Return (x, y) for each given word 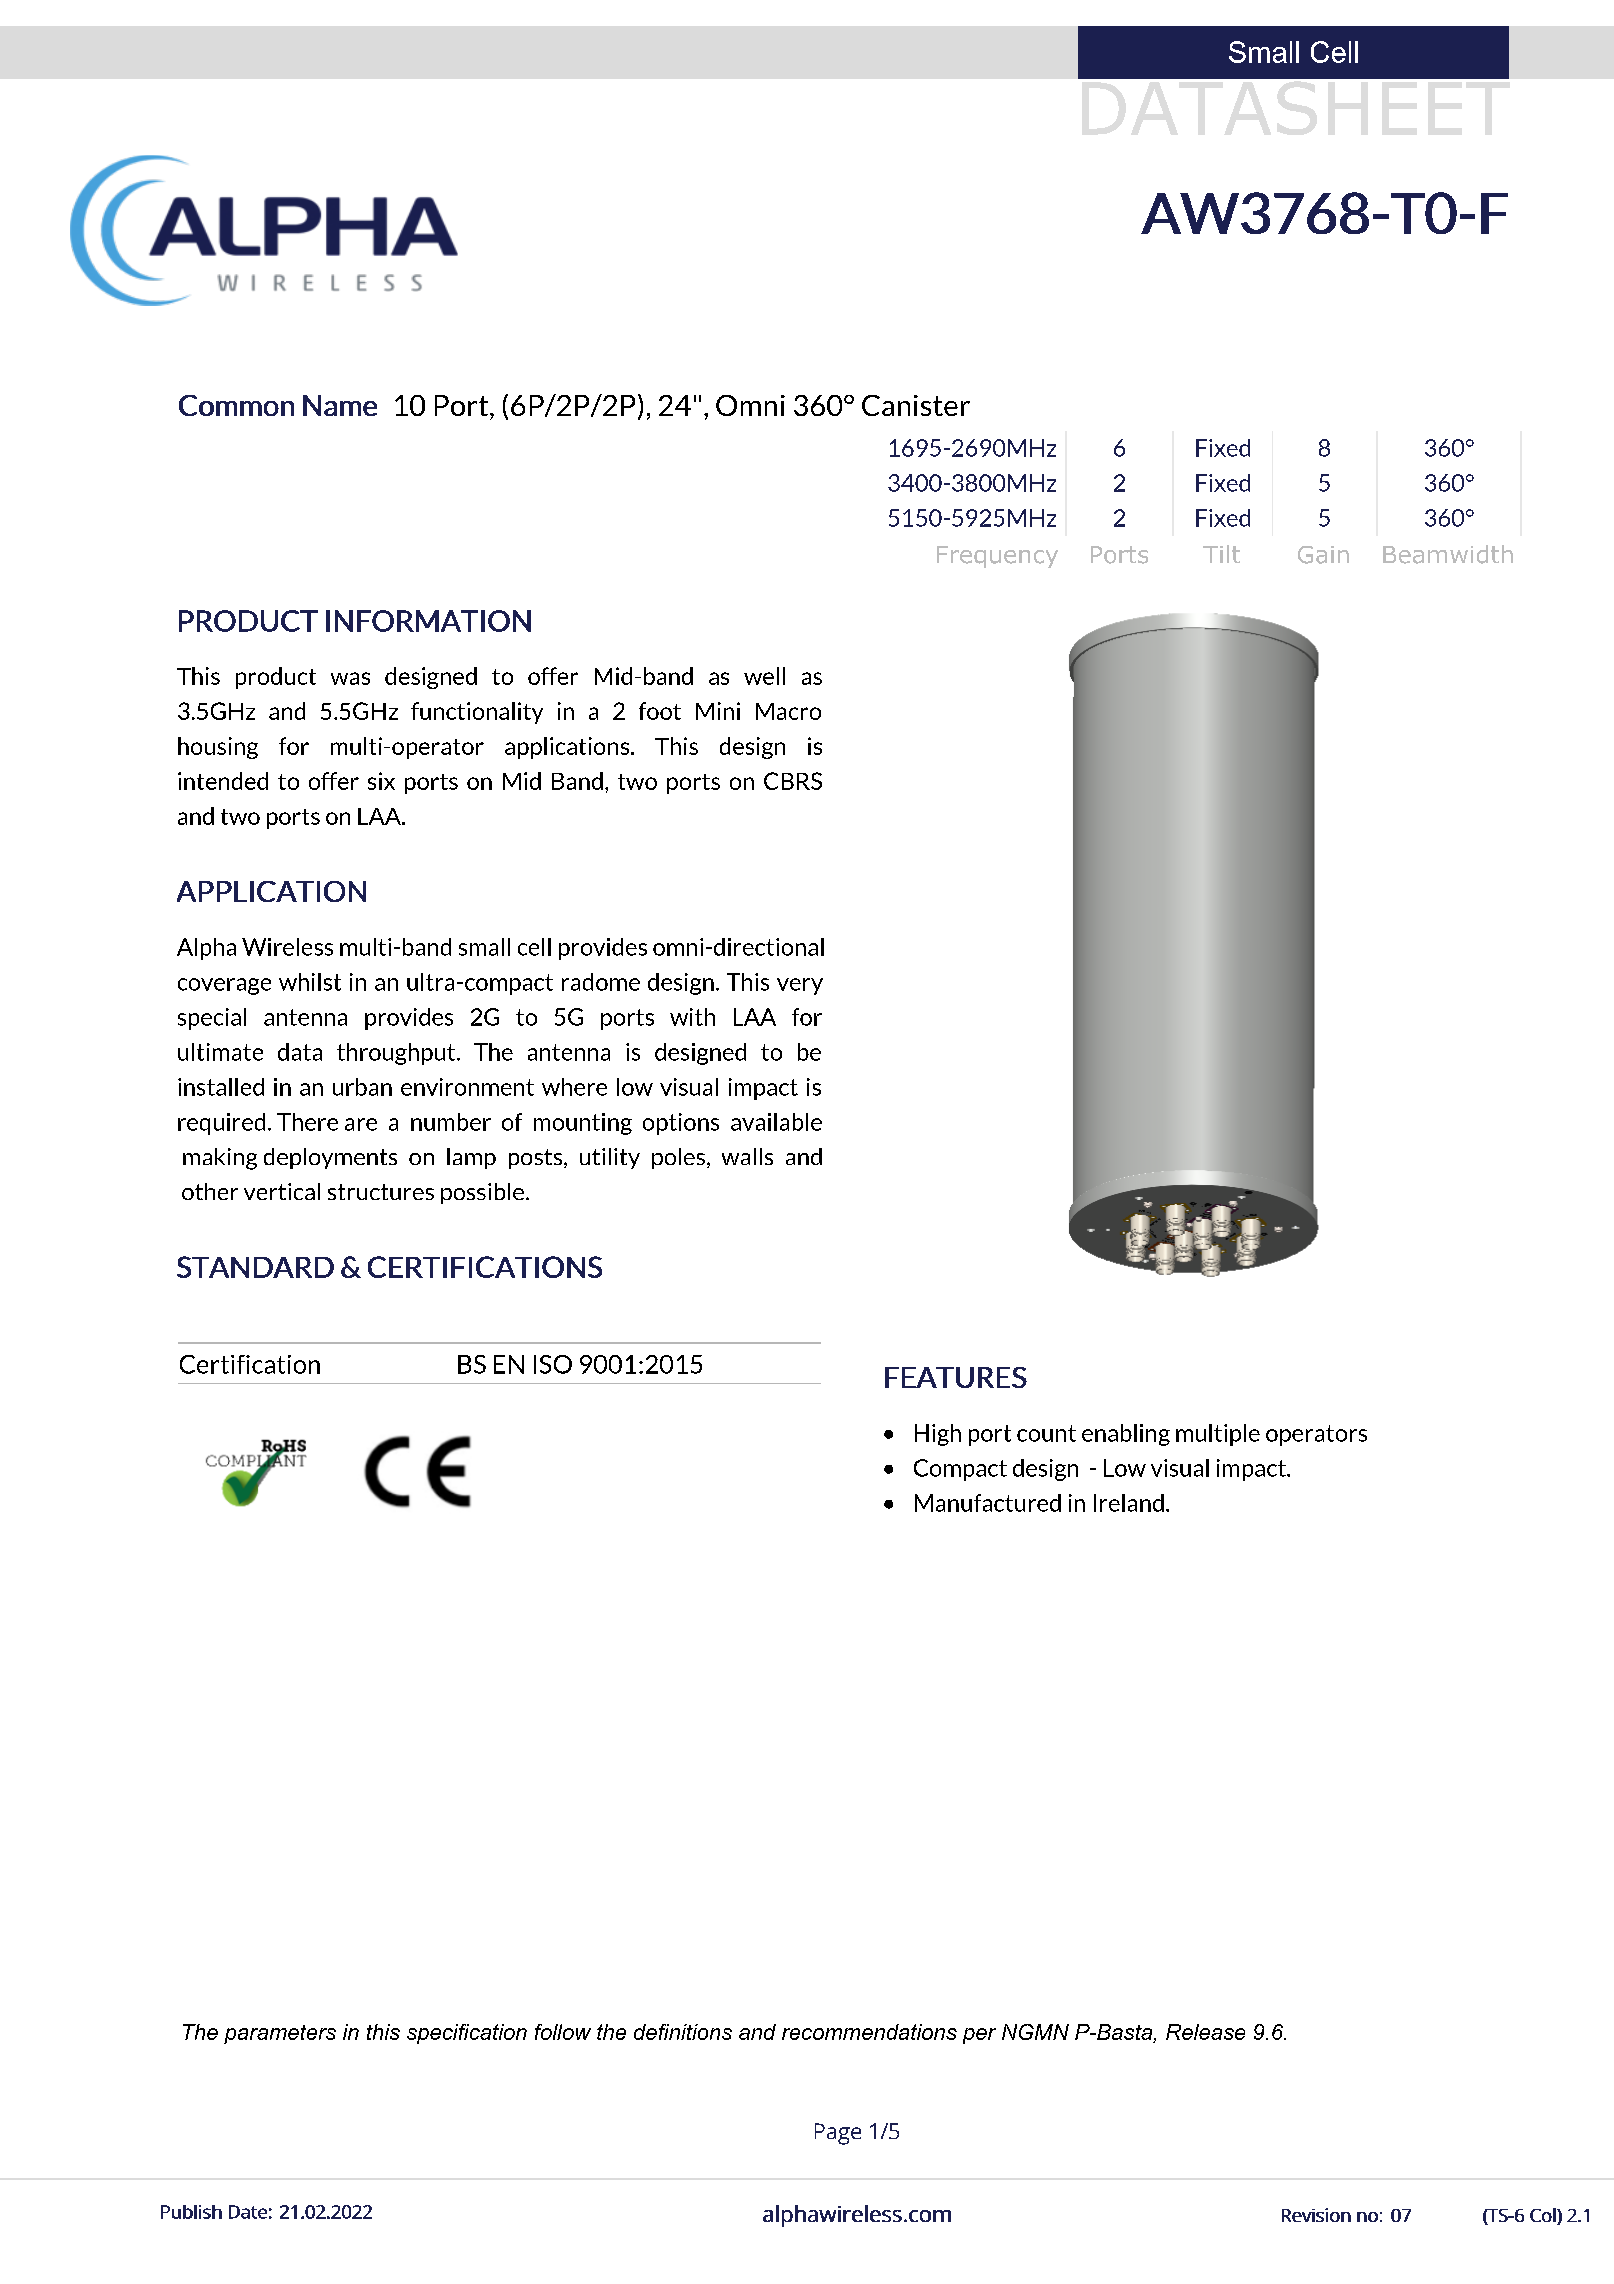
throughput (397, 1054)
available (776, 1122)
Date (248, 2212)
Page (838, 2134)
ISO (553, 1364)
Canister (916, 405)
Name (340, 405)
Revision (1316, 2215)
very (800, 986)
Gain (1323, 555)
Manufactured (988, 1503)
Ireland (1129, 1503)
